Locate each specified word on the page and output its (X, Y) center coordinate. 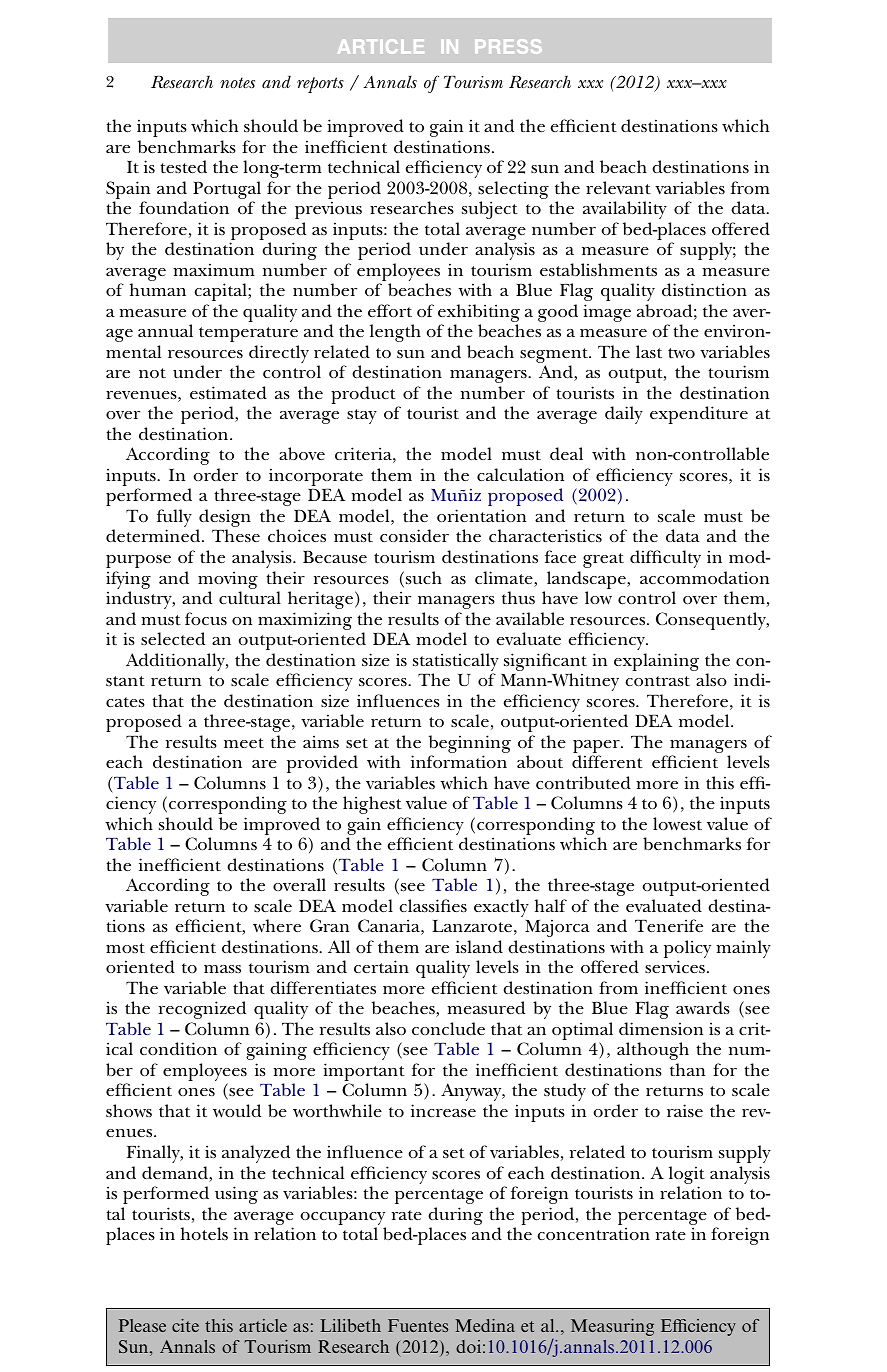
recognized (202, 1010)
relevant (618, 187)
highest (372, 805)
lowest (677, 824)
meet (244, 743)
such (424, 577)
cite (185, 1325)
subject (490, 210)
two (681, 353)
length (395, 333)
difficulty (665, 559)
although (653, 1051)
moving (228, 580)
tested (183, 166)
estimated (228, 392)
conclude (448, 1028)
